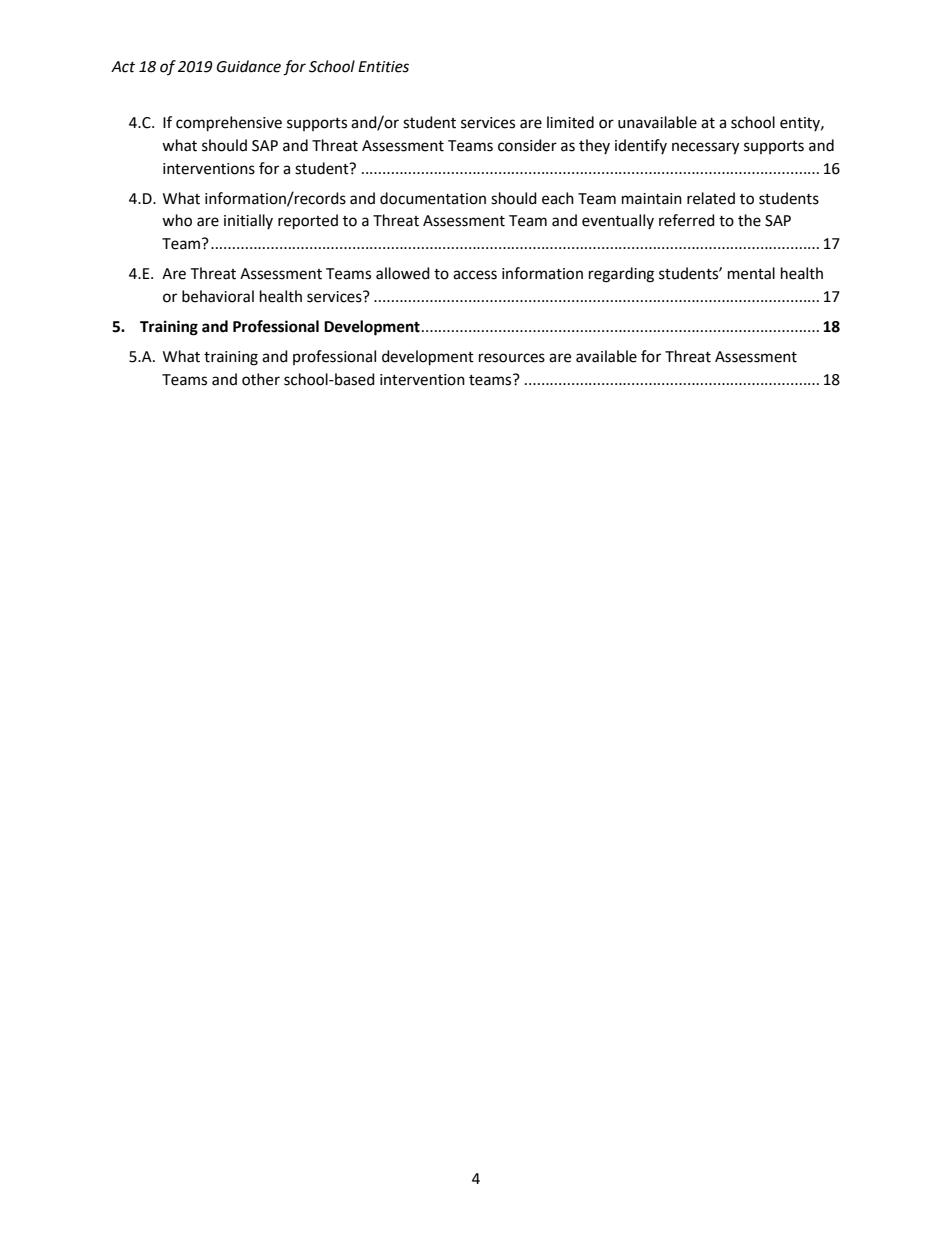 The height and width of the screenshot is (1233, 952). I want to click on regarding, so click(621, 275).
